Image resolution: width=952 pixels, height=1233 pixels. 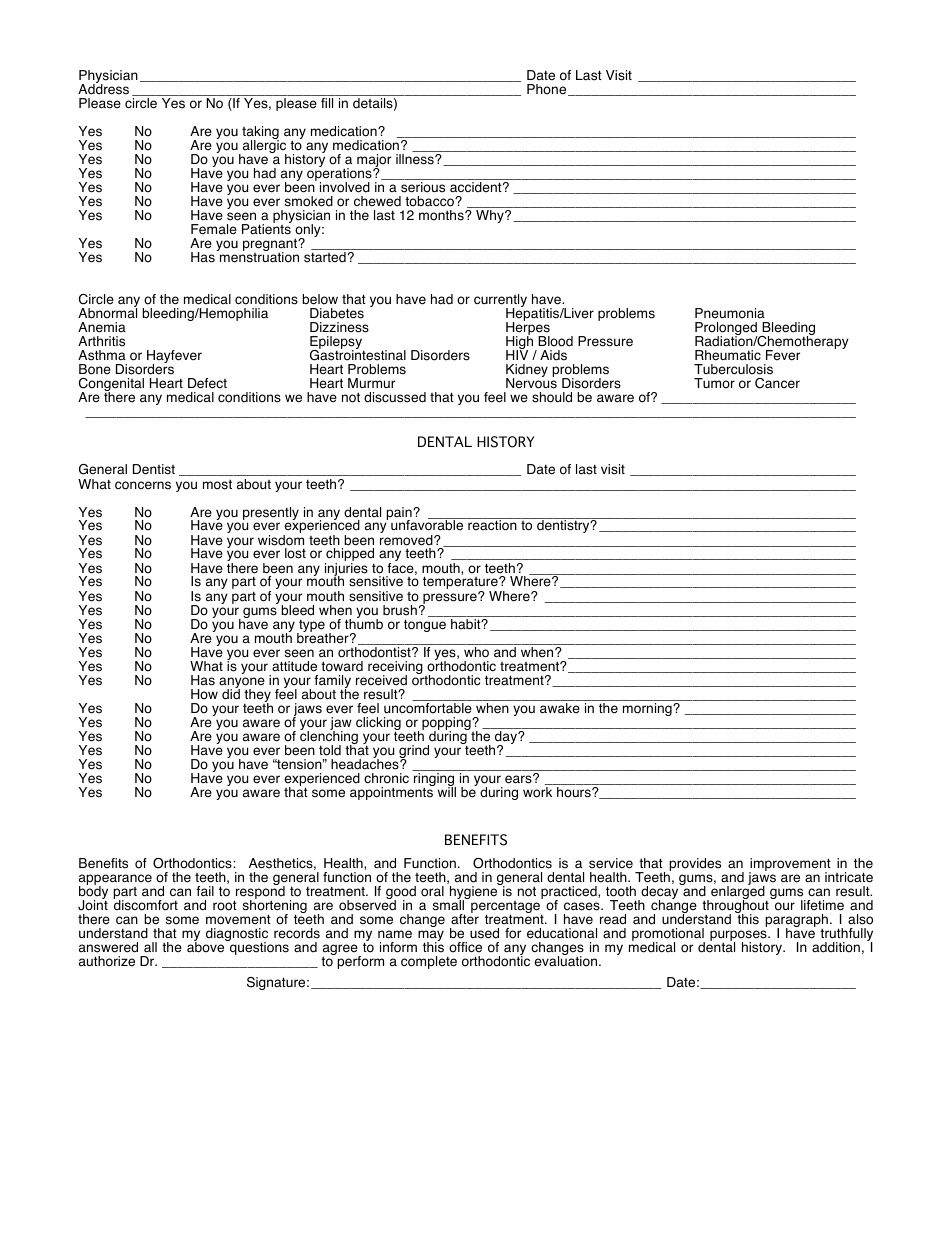 I want to click on Pneumonia, so click(x=730, y=313).
